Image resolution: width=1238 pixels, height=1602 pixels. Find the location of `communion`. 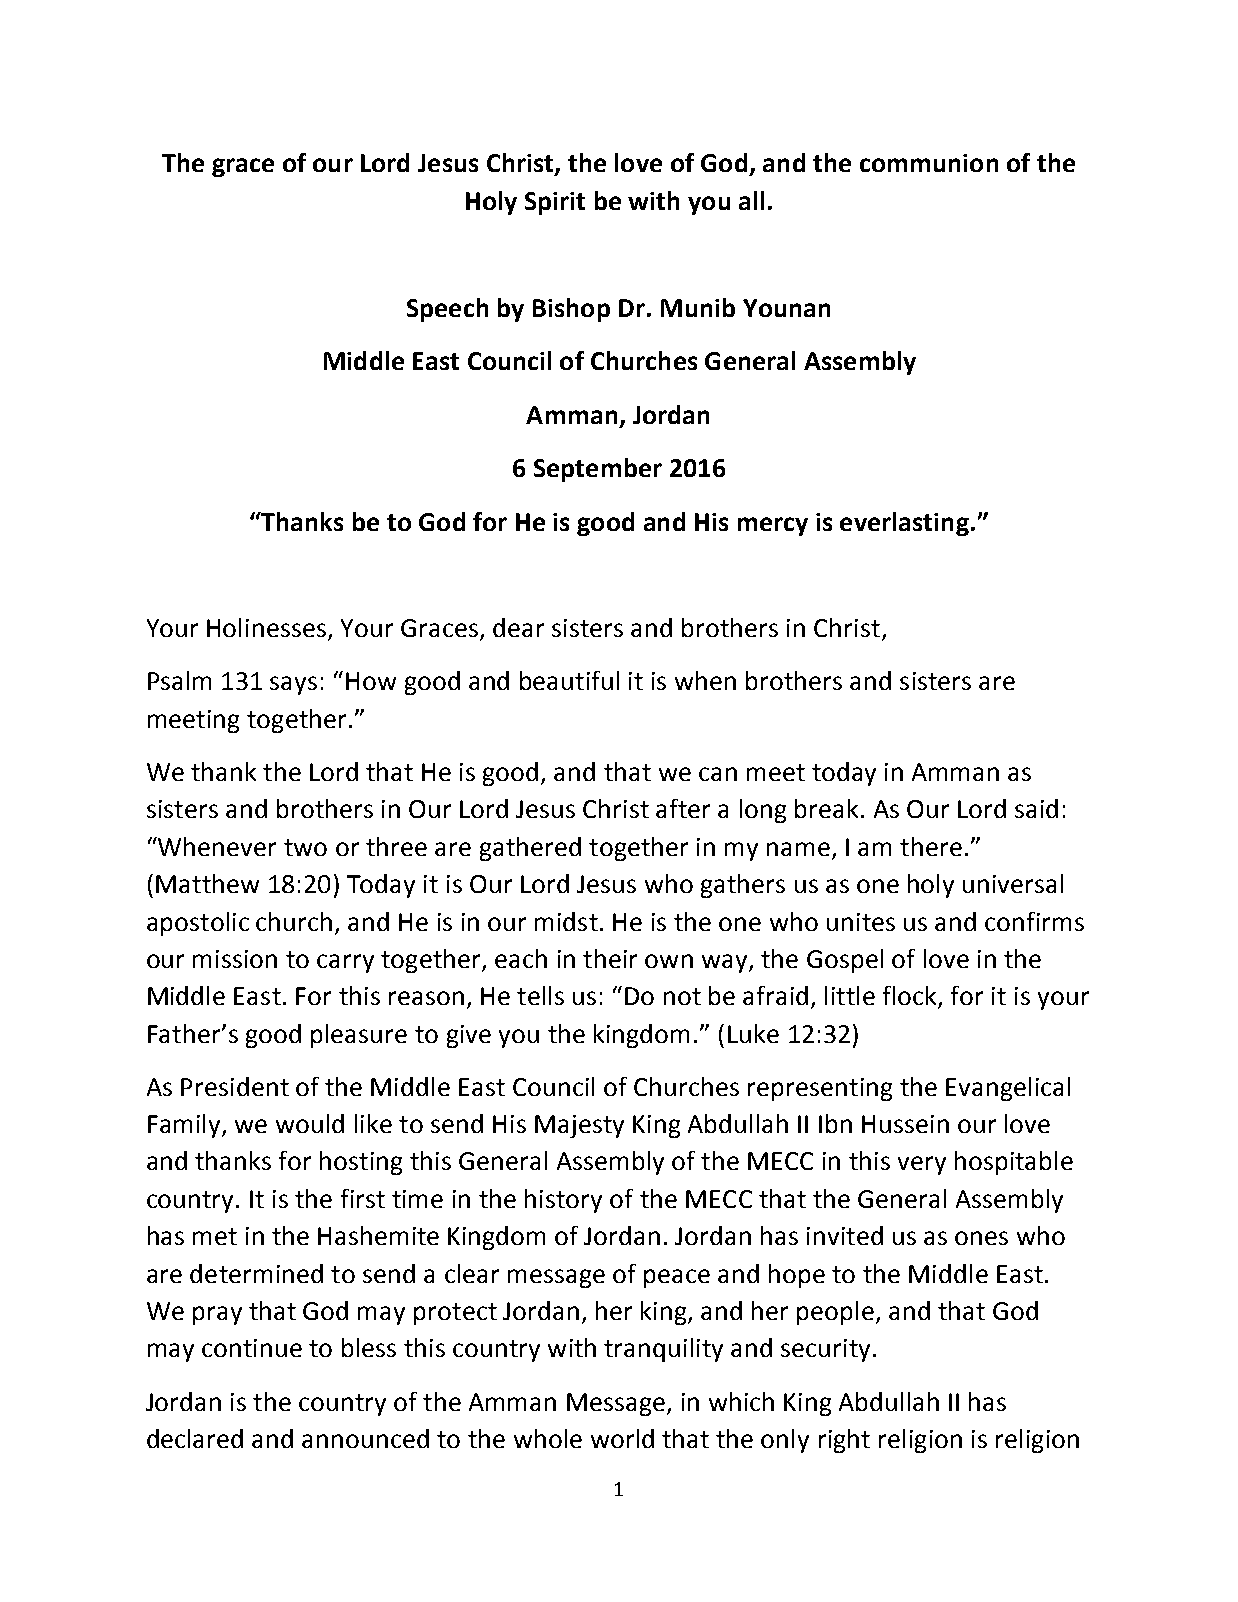

communion is located at coordinates (929, 163).
